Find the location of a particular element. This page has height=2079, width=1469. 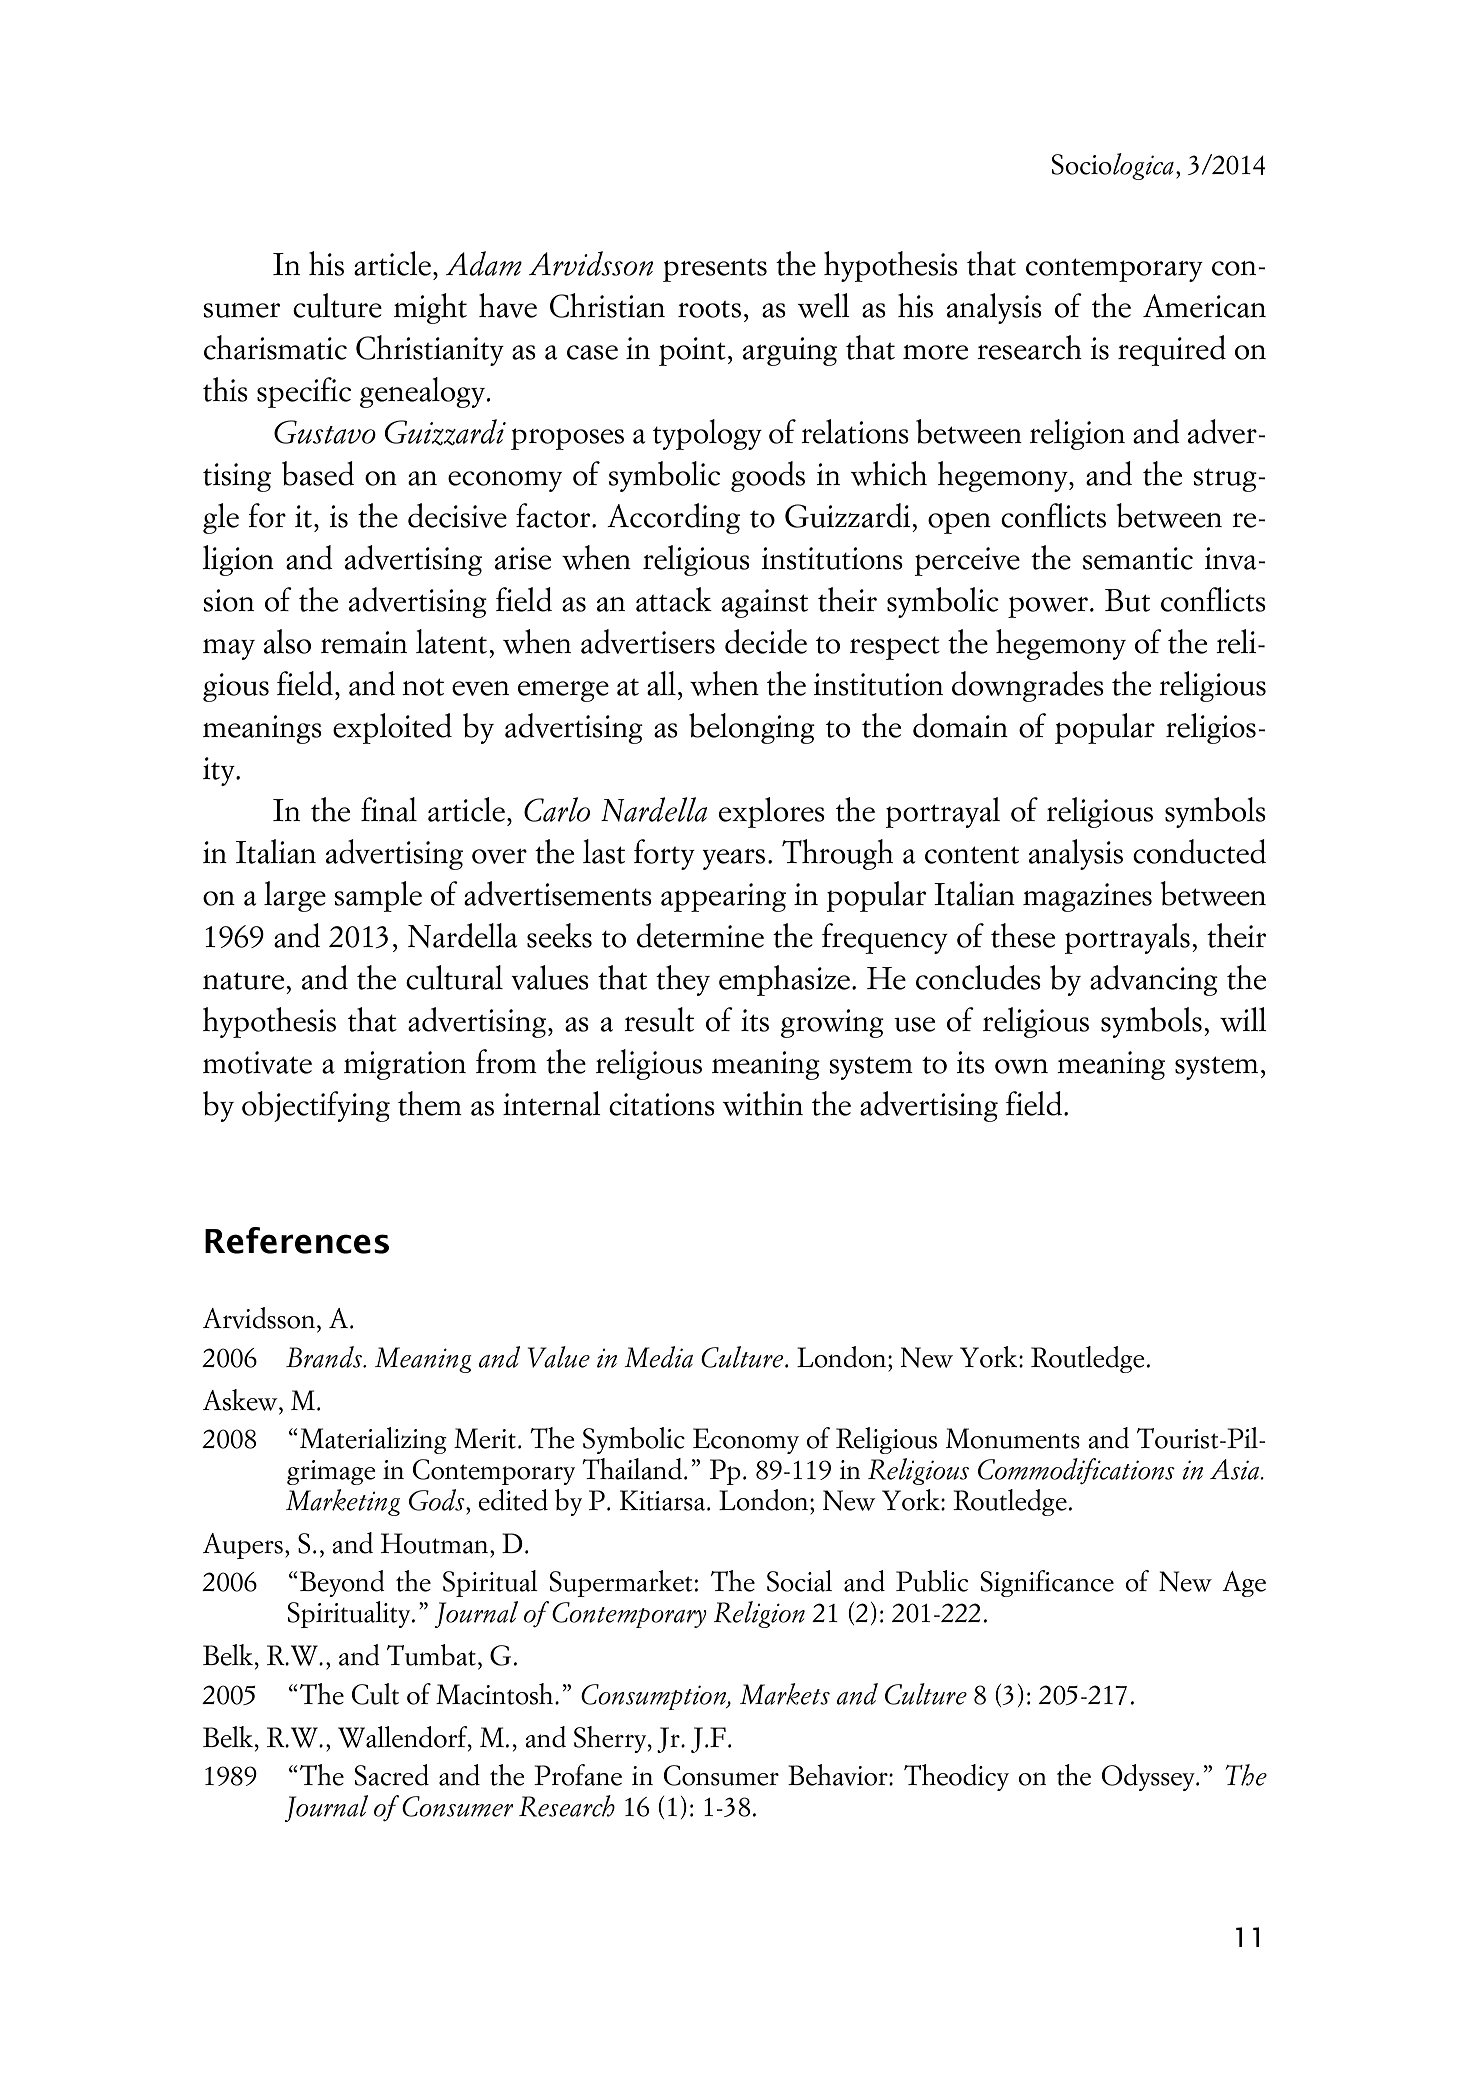

advancing is located at coordinates (1154, 980).
